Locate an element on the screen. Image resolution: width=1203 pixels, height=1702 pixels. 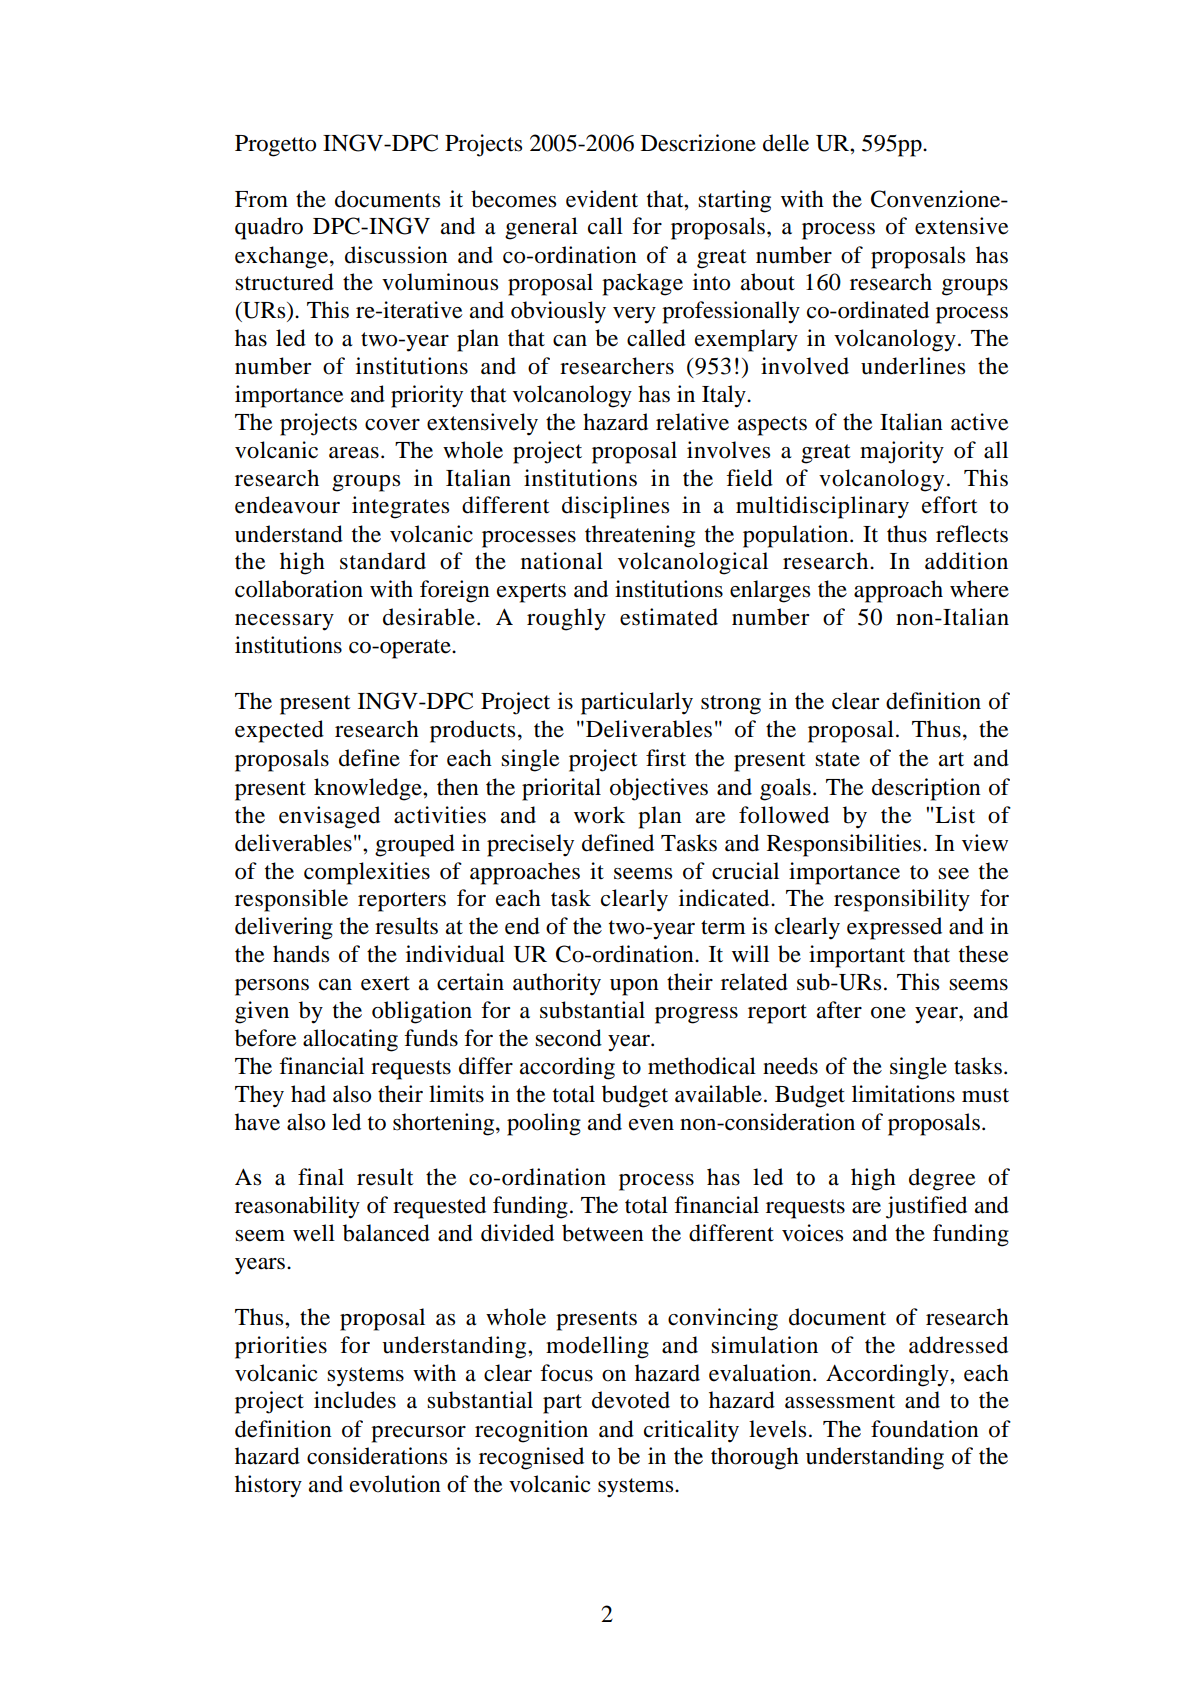
between is located at coordinates (603, 1233).
